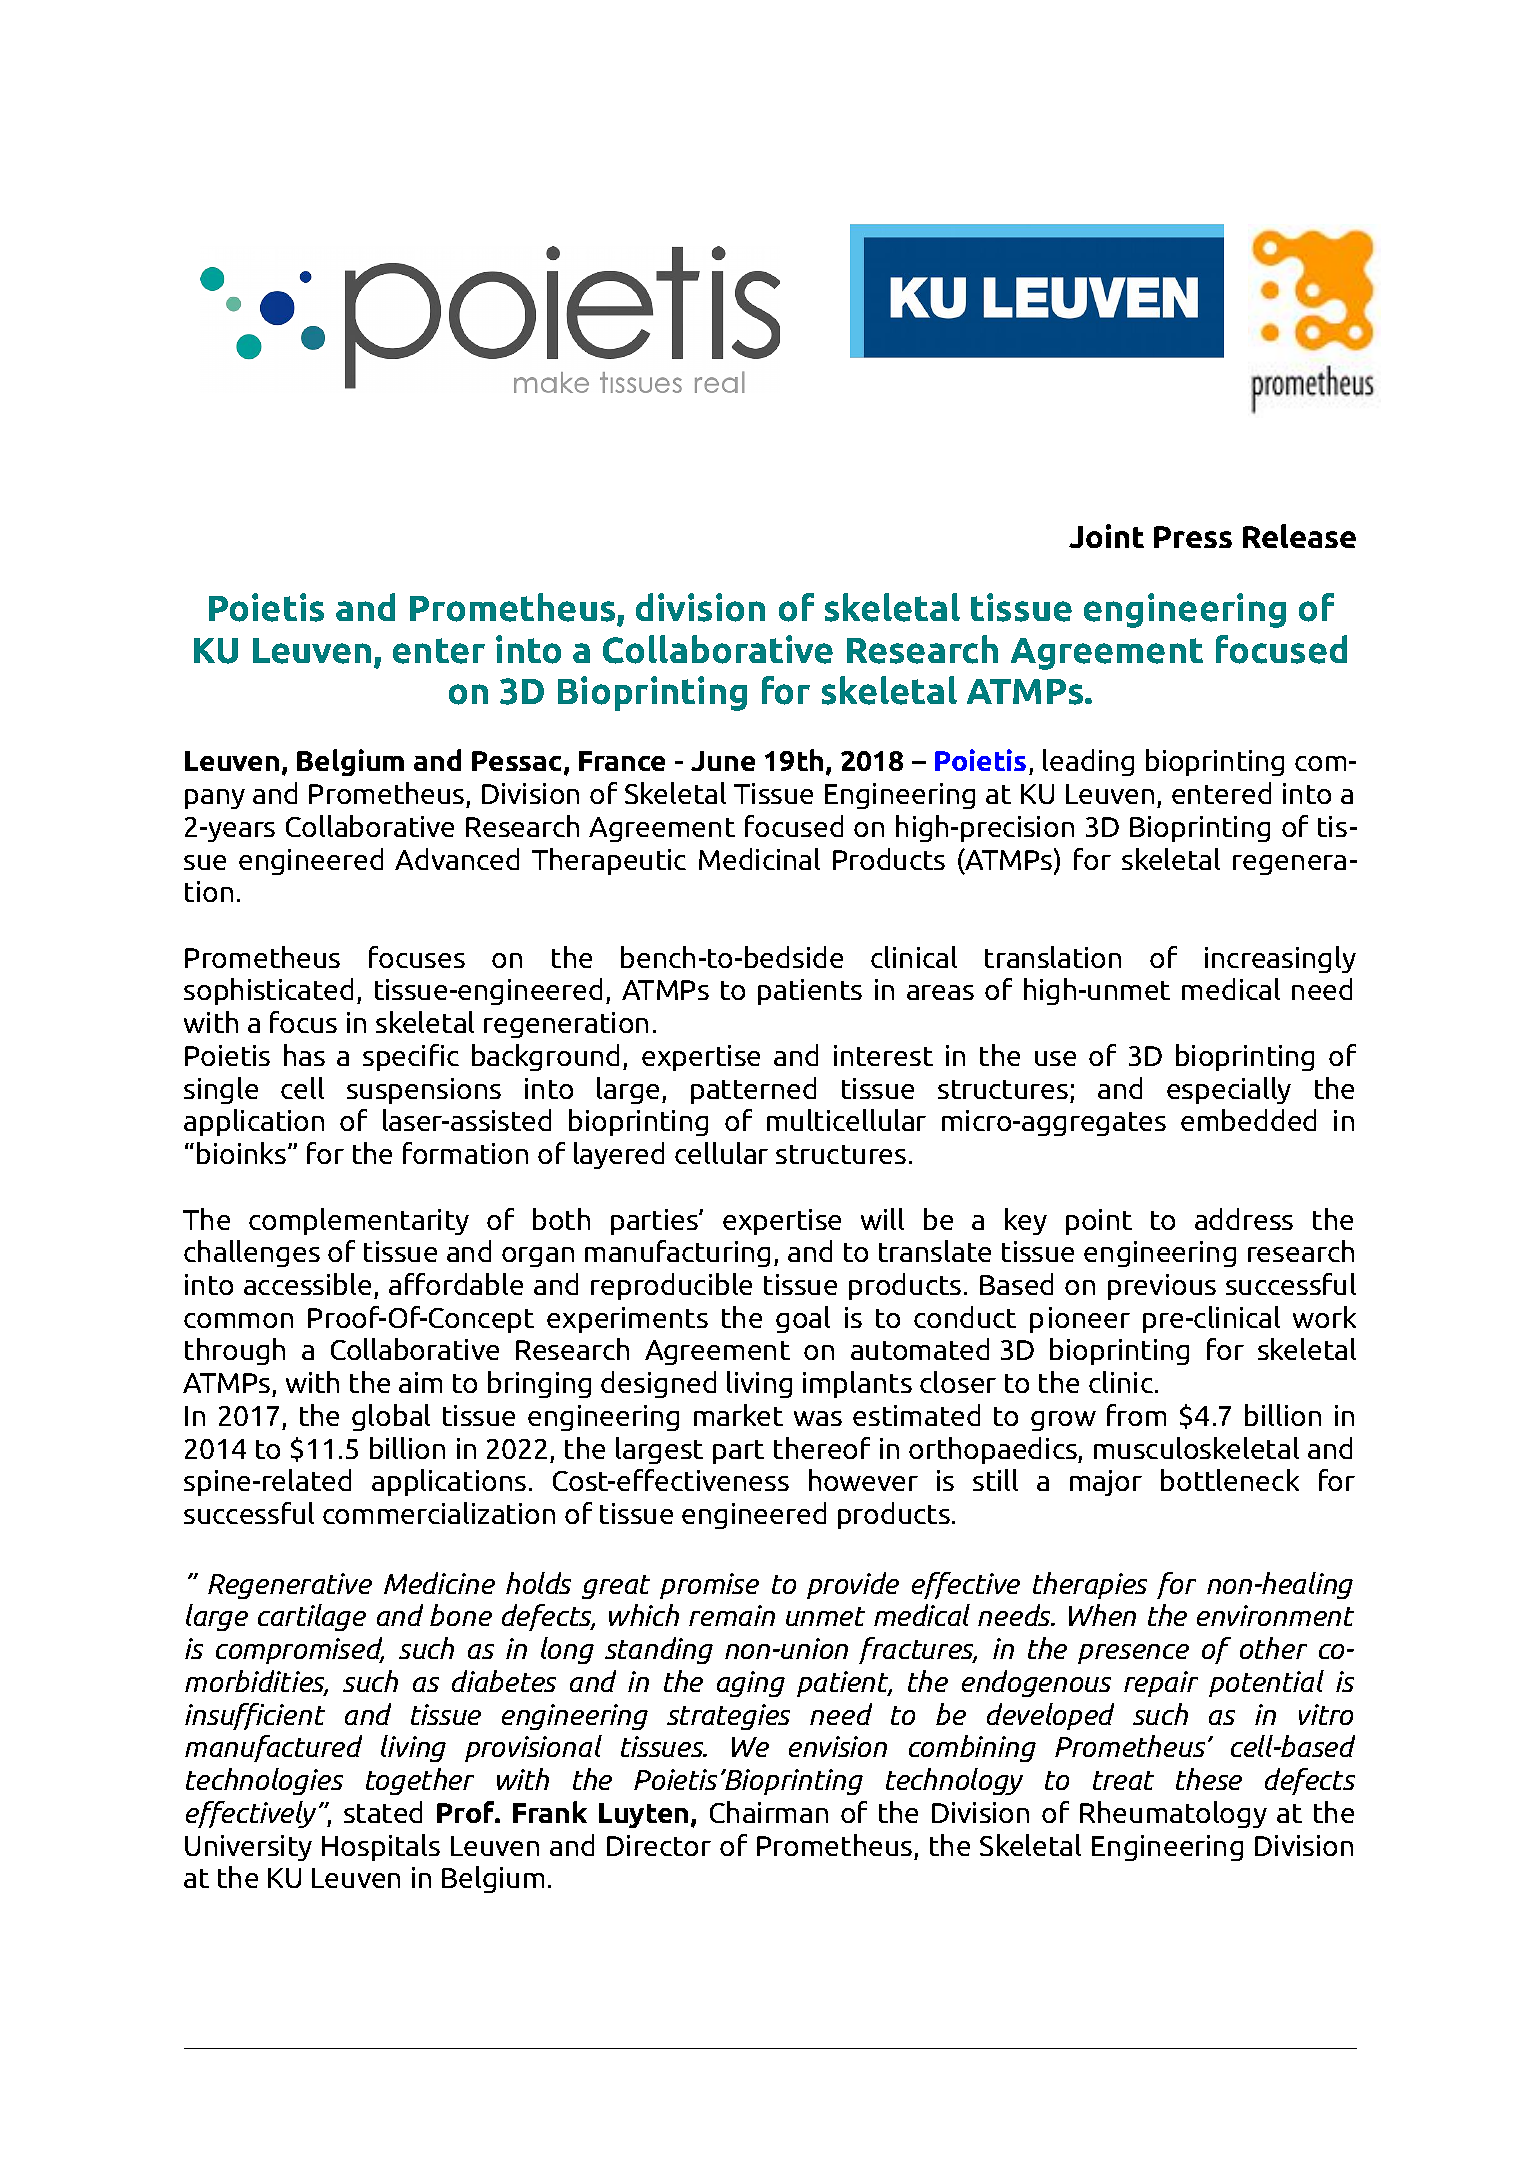  Describe the element at coordinates (738, 1415) in the screenshot. I see `market` at that location.
